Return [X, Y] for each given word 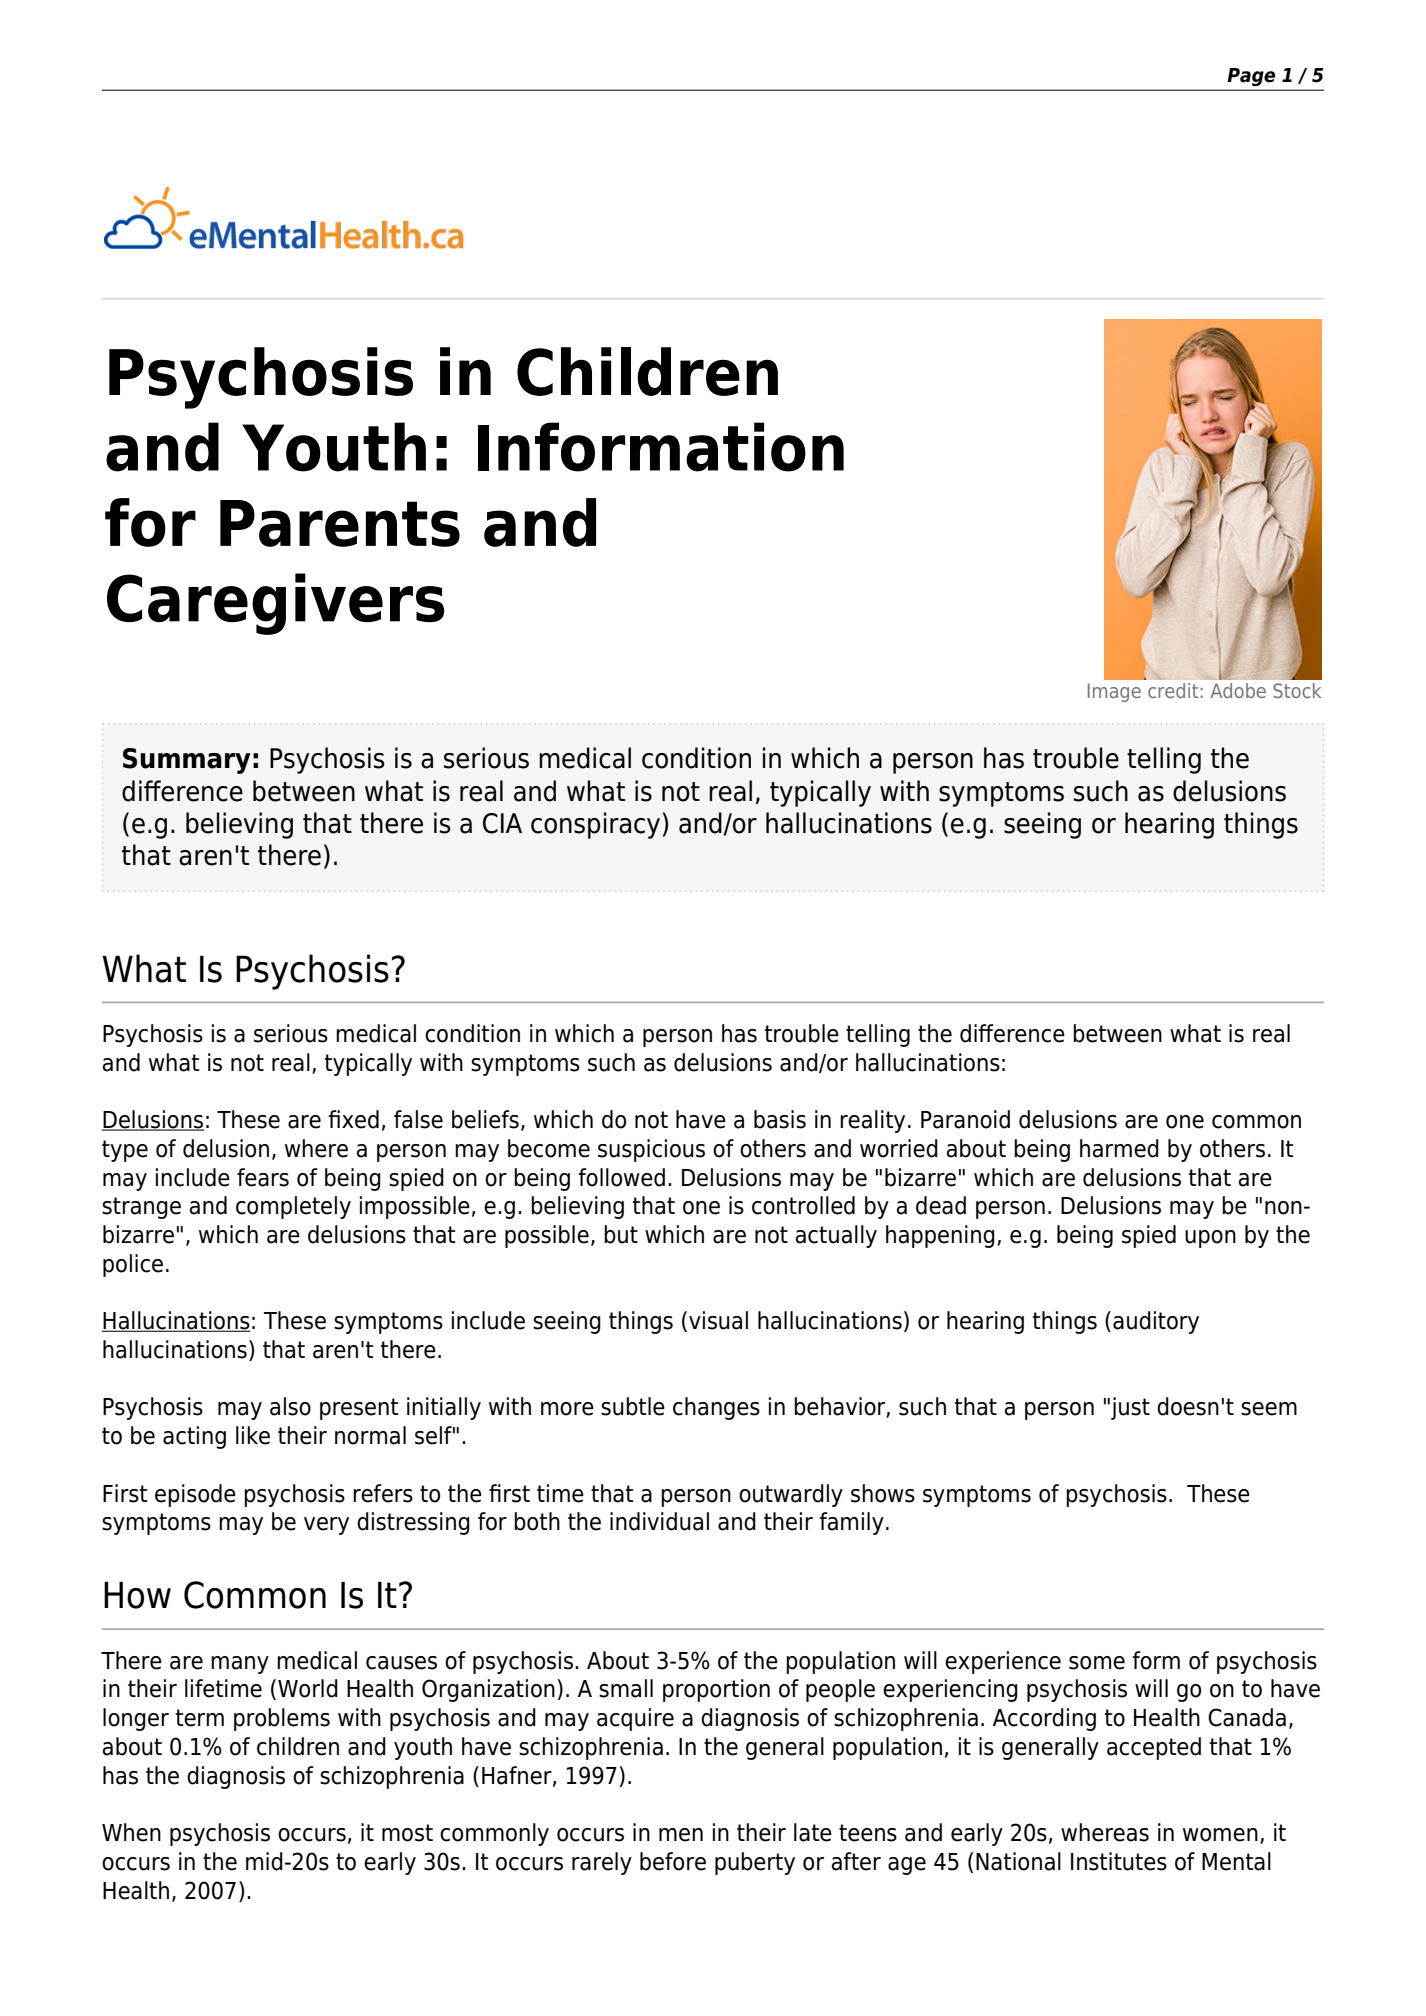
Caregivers [275, 604]
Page [1251, 77]
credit [1173, 690]
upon [1210, 1239]
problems [282, 1719]
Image [1114, 692]
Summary [187, 761]
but [621, 1234]
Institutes [1119, 1861]
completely [293, 1207]
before [673, 1861]
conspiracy [595, 825]
